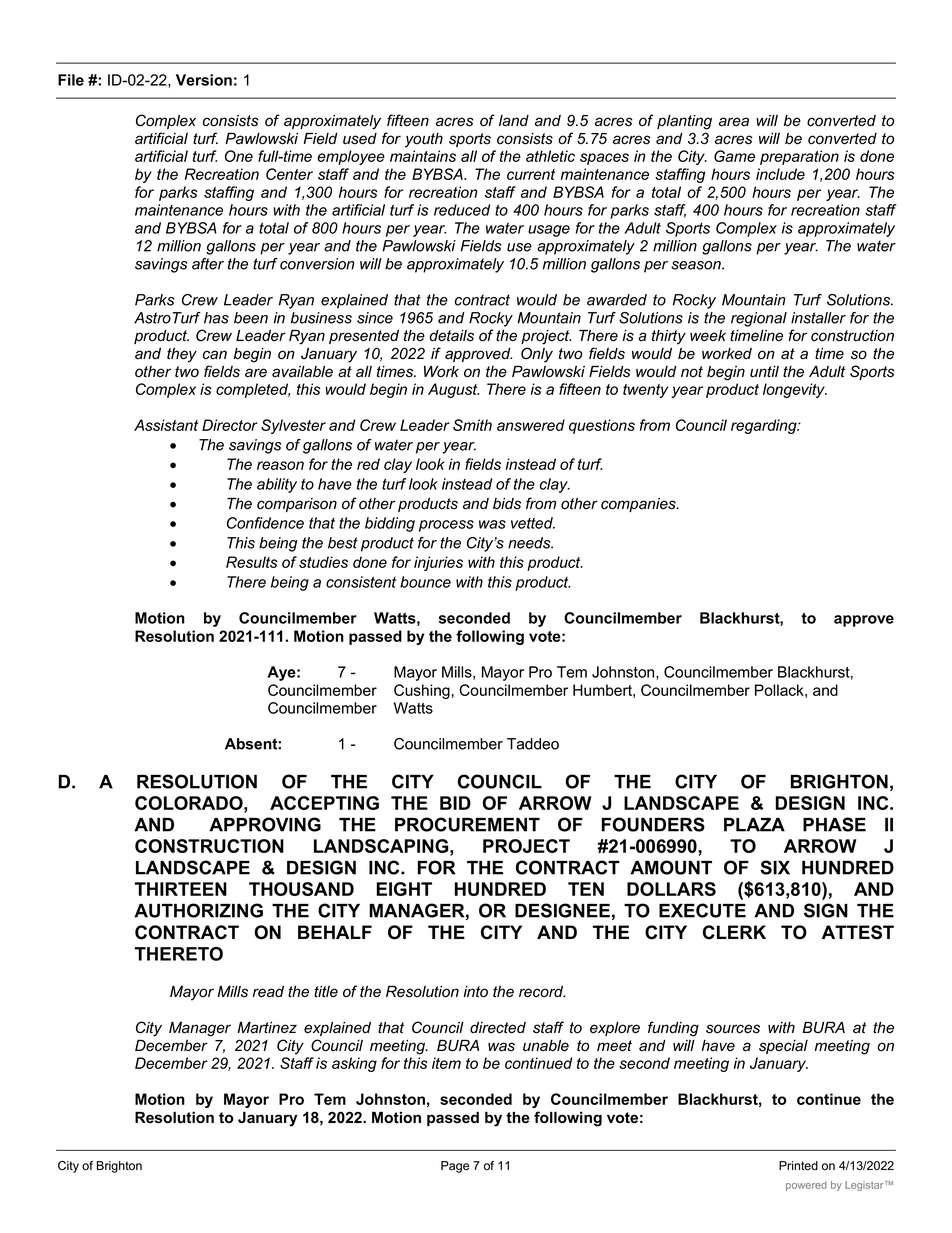 The image size is (952, 1233). I want to click on Printed, so click(798, 1166).
